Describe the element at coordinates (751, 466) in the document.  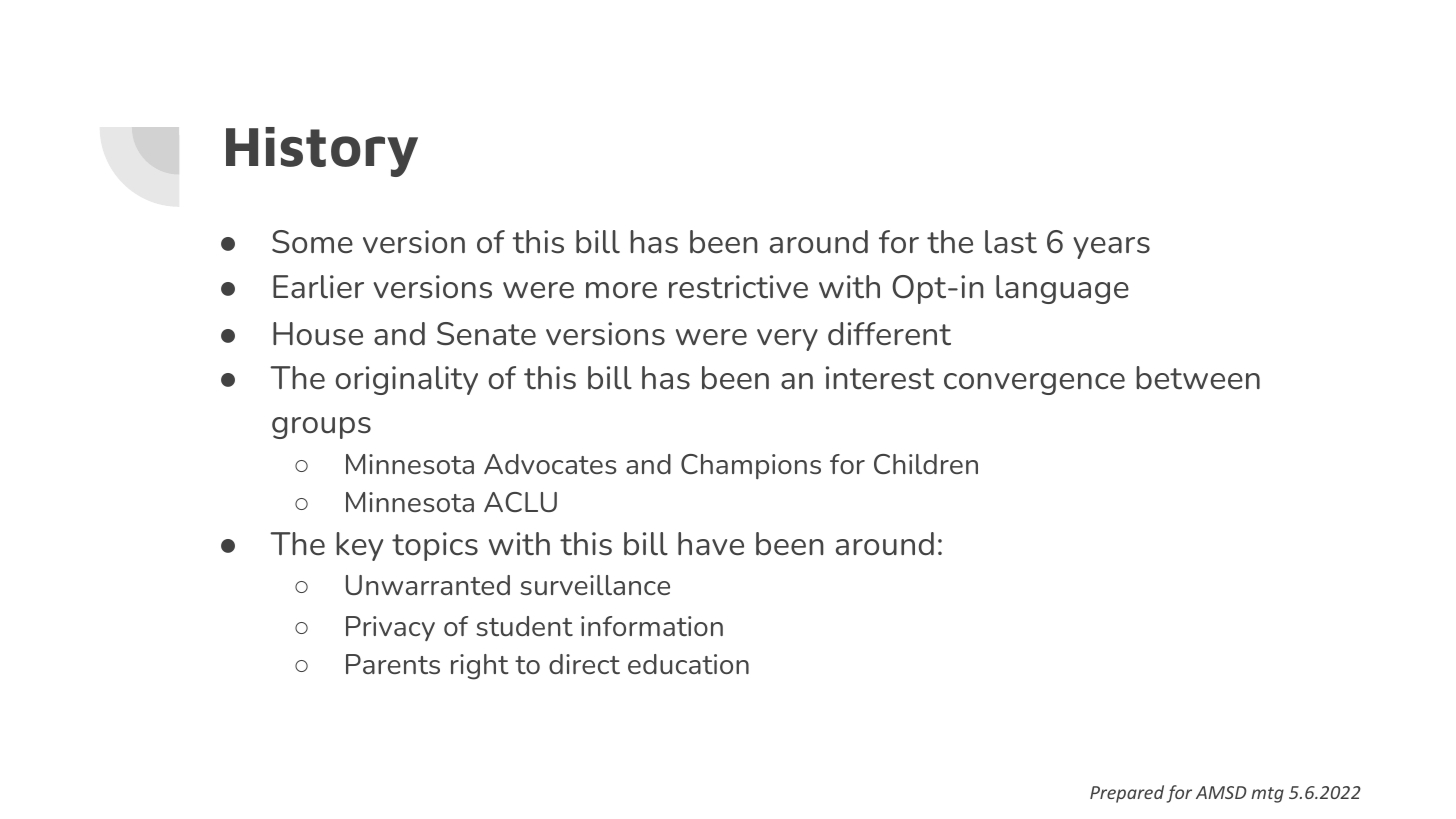
I see `Champions` at that location.
